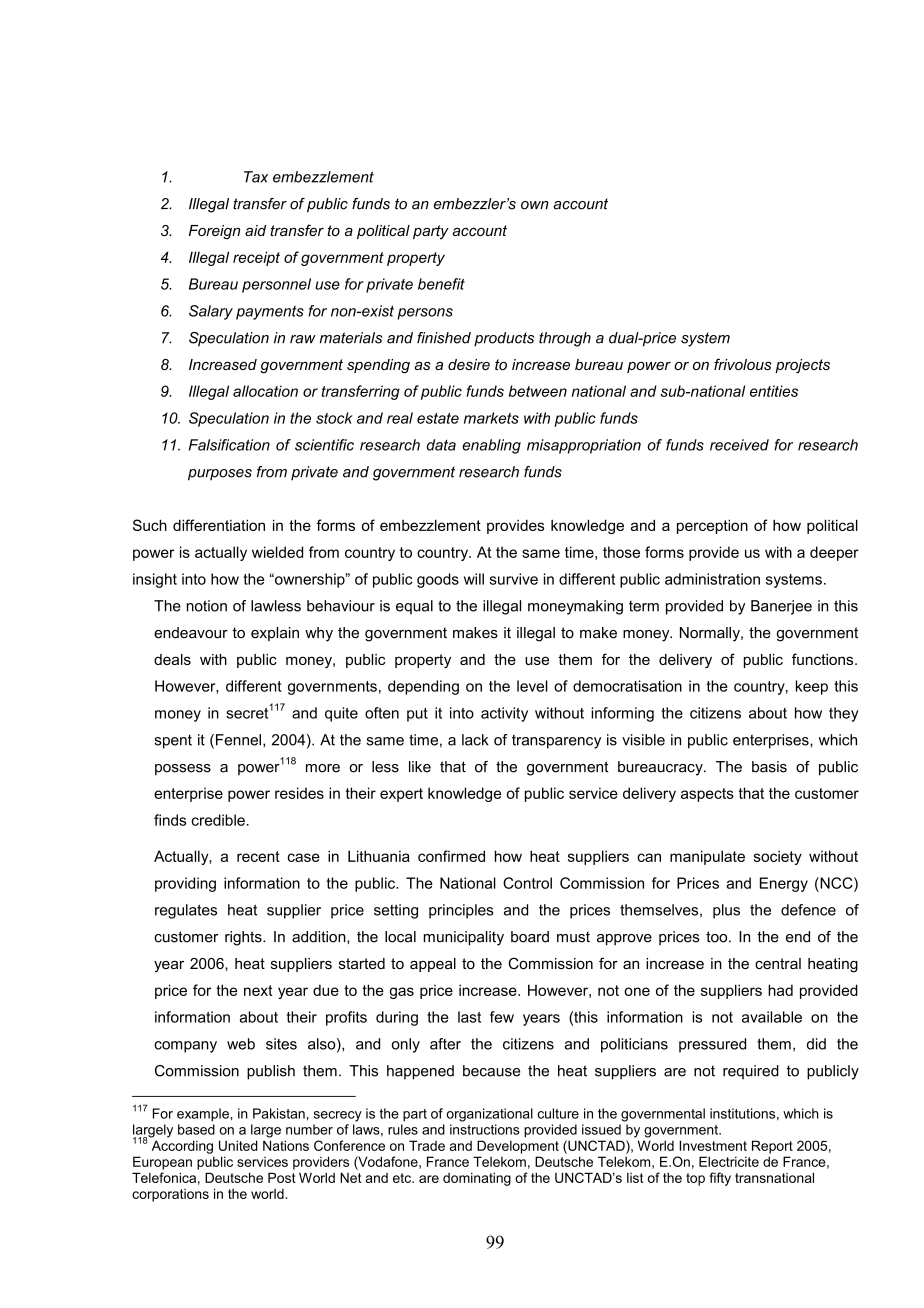 The width and height of the screenshot is (924, 1308). I want to click on keep, so click(812, 687).
